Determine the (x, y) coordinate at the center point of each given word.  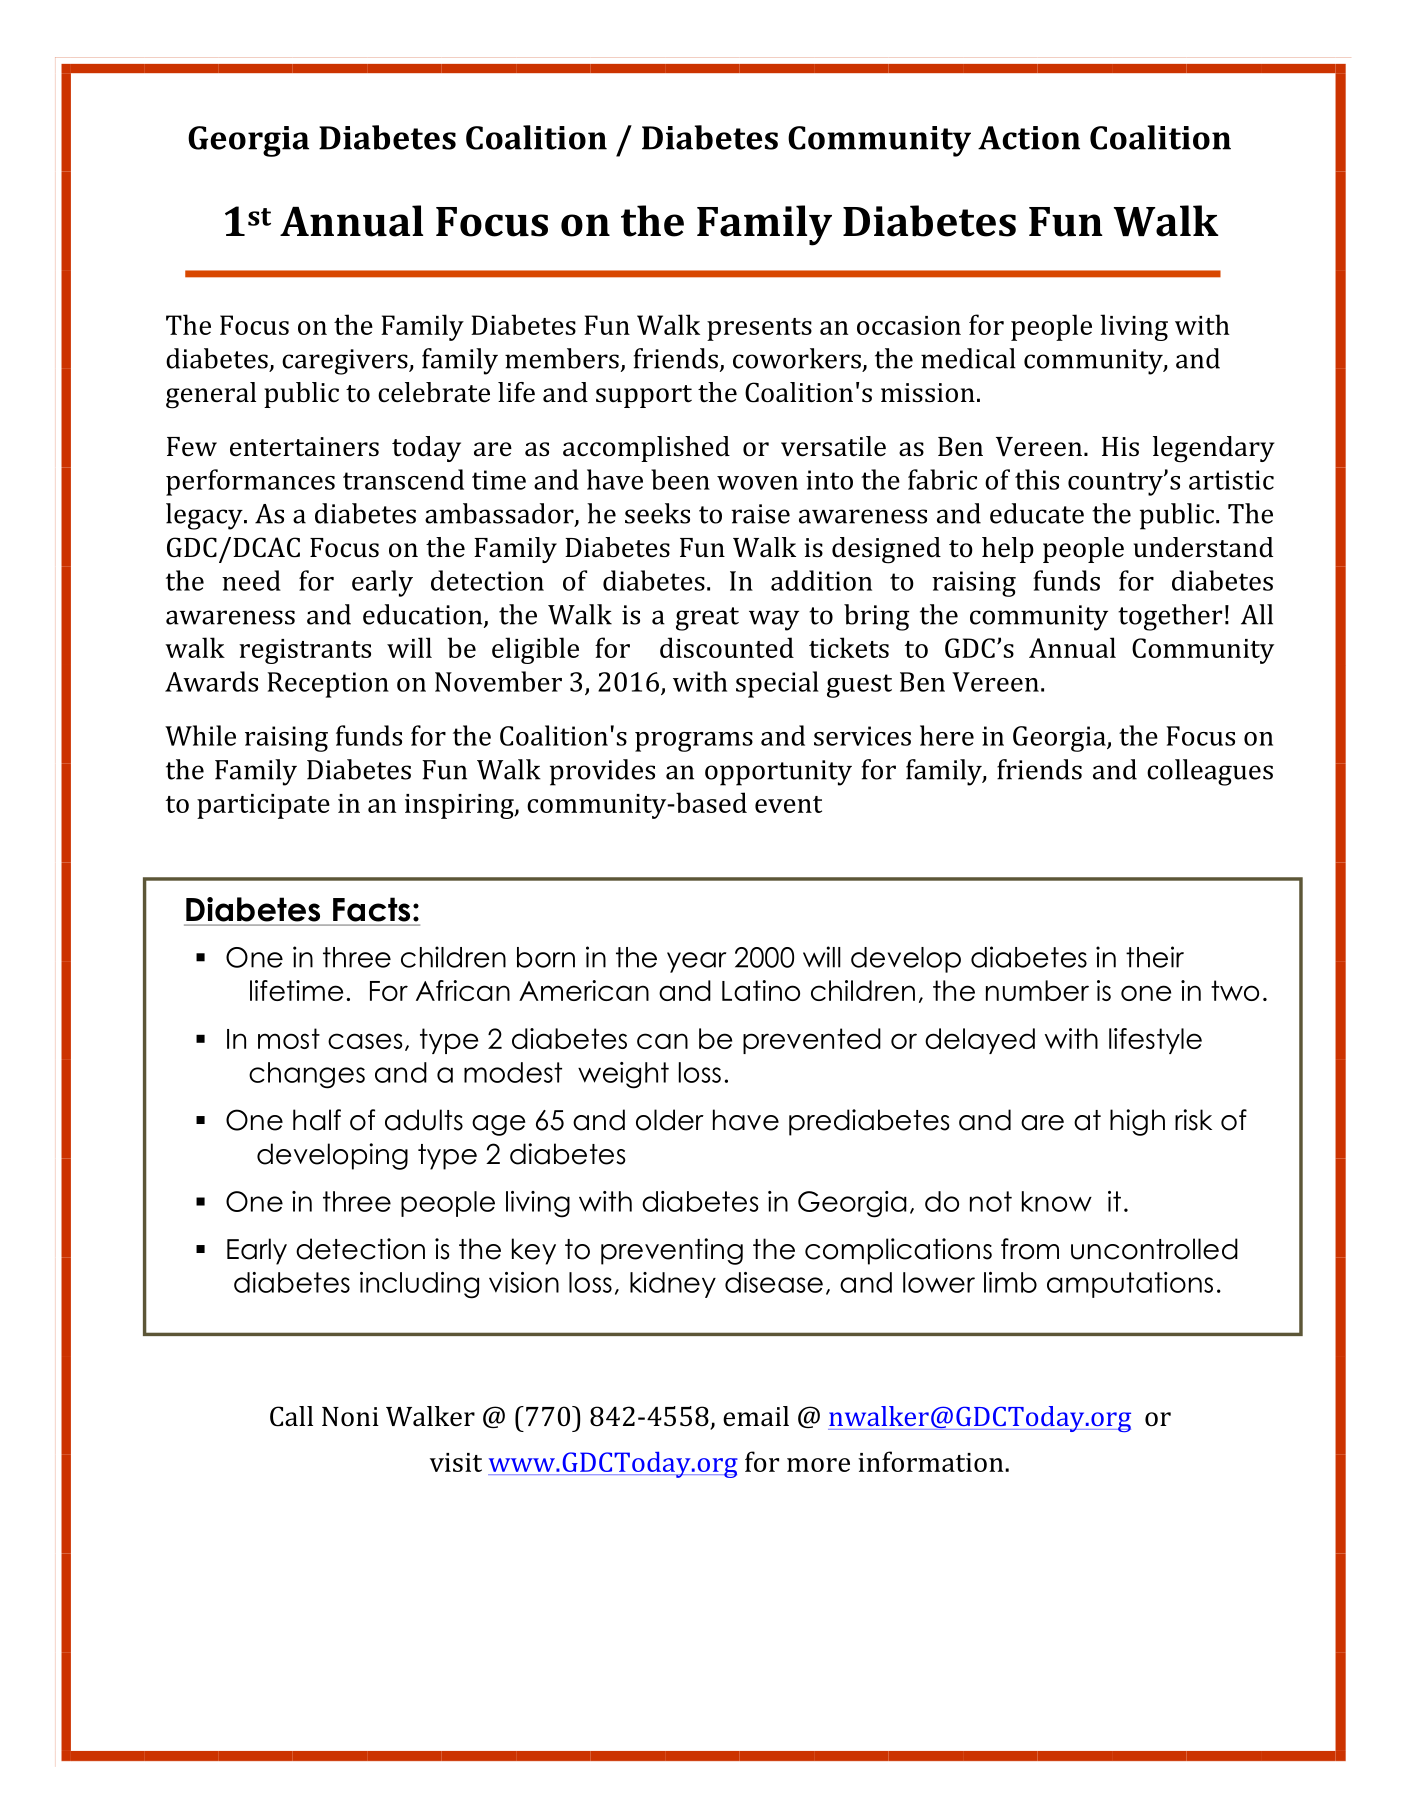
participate (263, 806)
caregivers (346, 362)
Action (1029, 138)
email (756, 1416)
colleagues (1210, 772)
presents (759, 329)
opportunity (778, 773)
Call (291, 1416)
